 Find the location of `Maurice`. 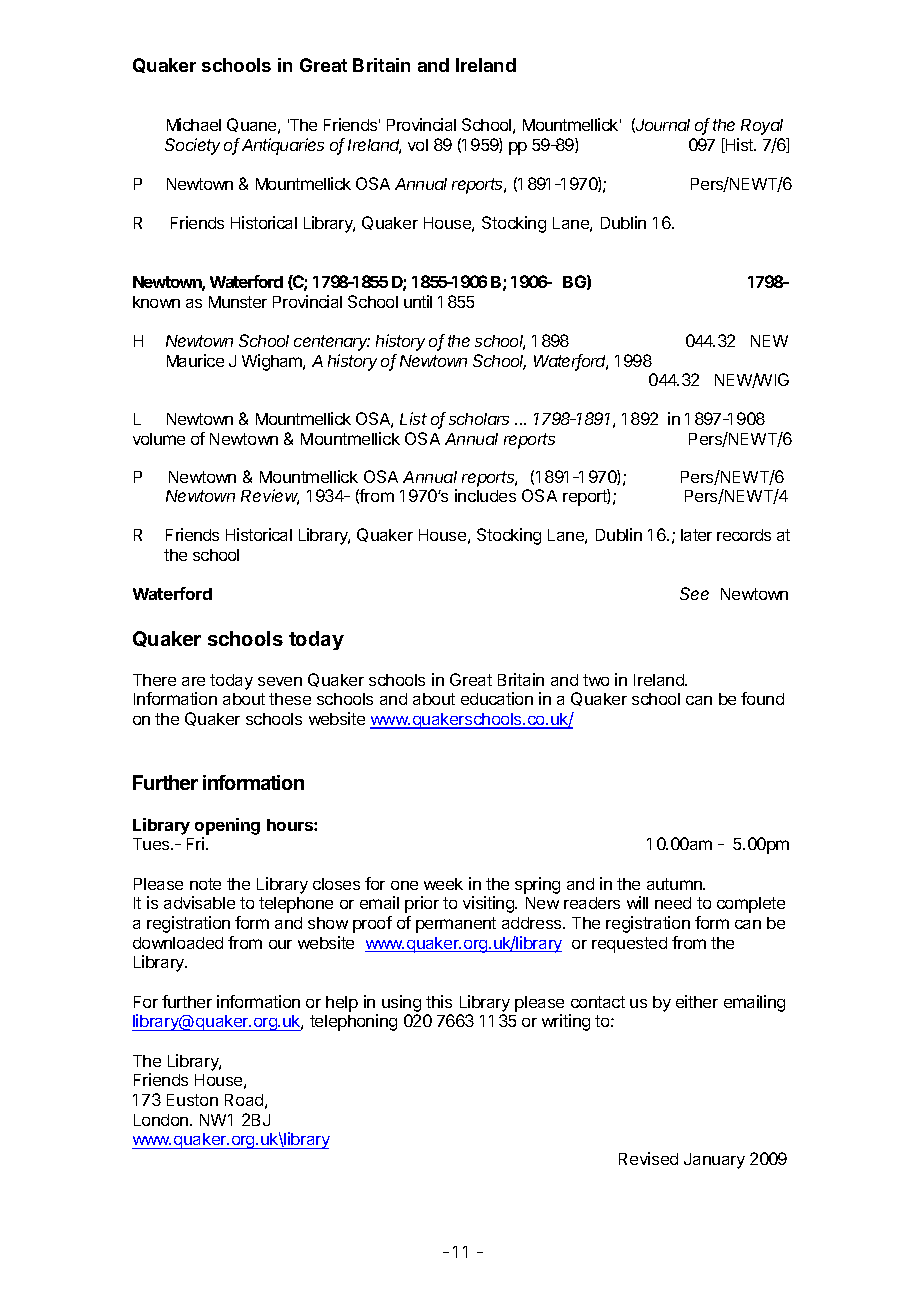

Maurice is located at coordinates (195, 360).
